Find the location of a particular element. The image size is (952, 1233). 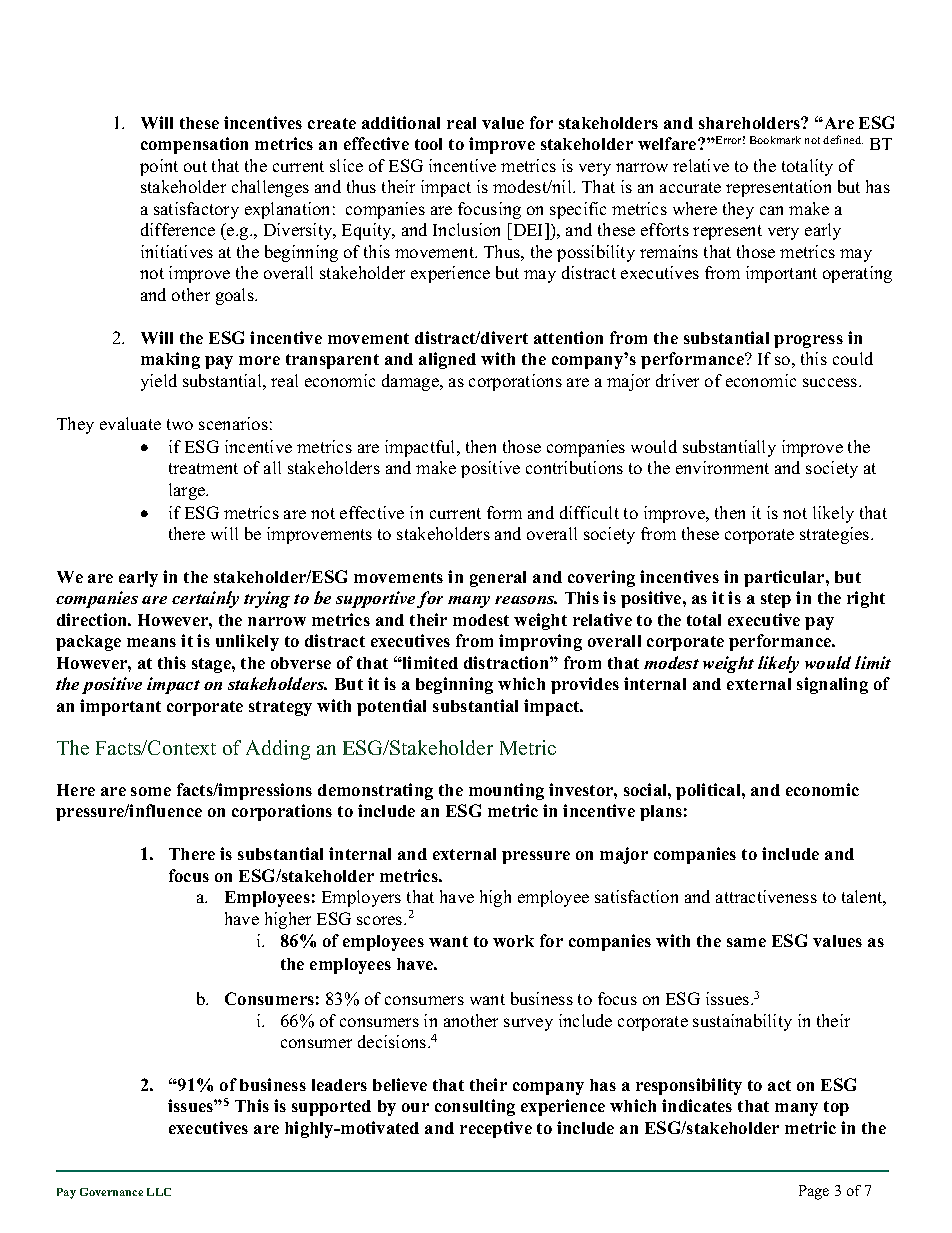

compensation is located at coordinates (194, 145).
